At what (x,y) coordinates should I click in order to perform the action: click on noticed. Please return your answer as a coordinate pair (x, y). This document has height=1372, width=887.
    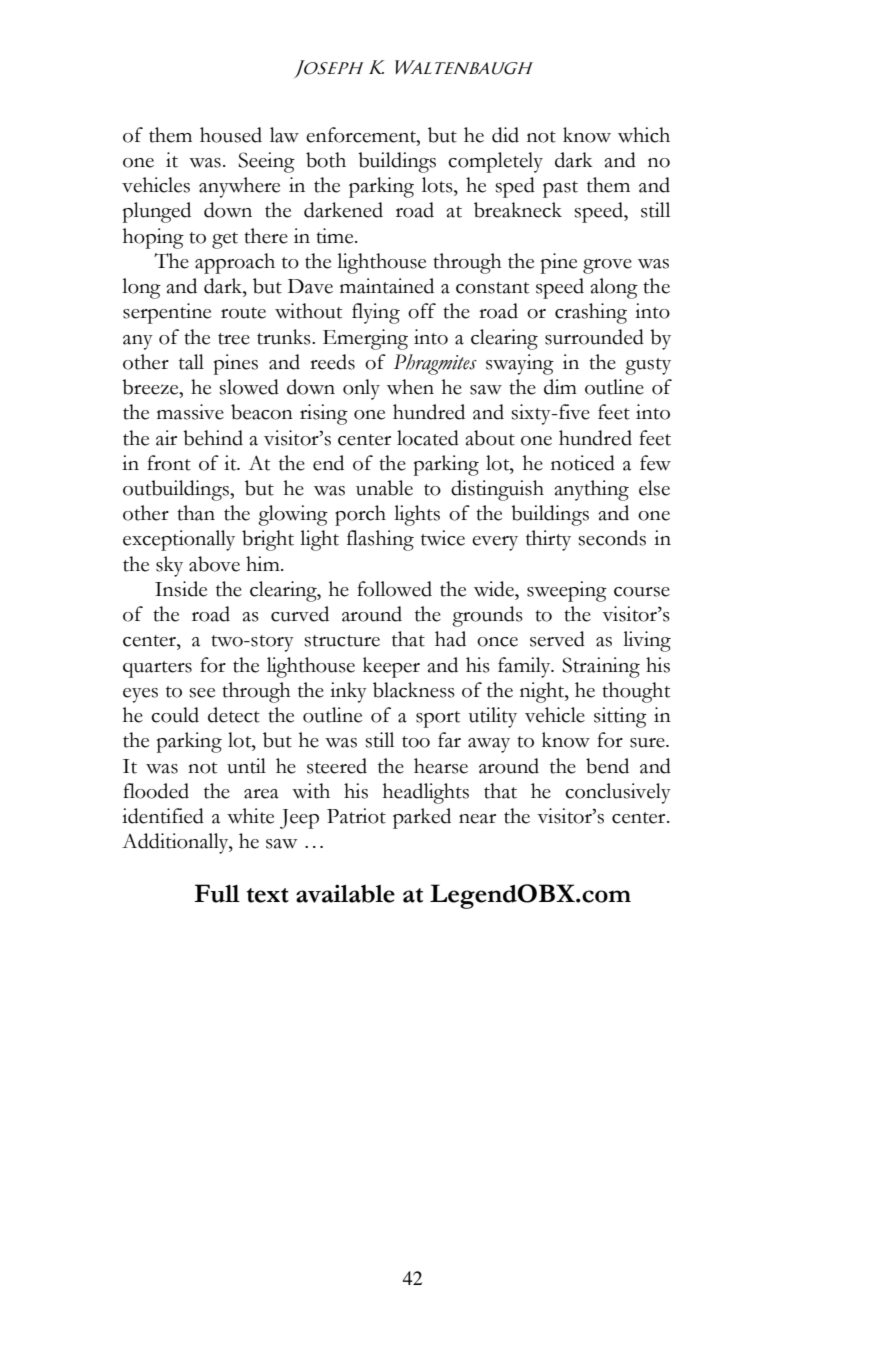
    Looking at the image, I should click on (583, 463).
